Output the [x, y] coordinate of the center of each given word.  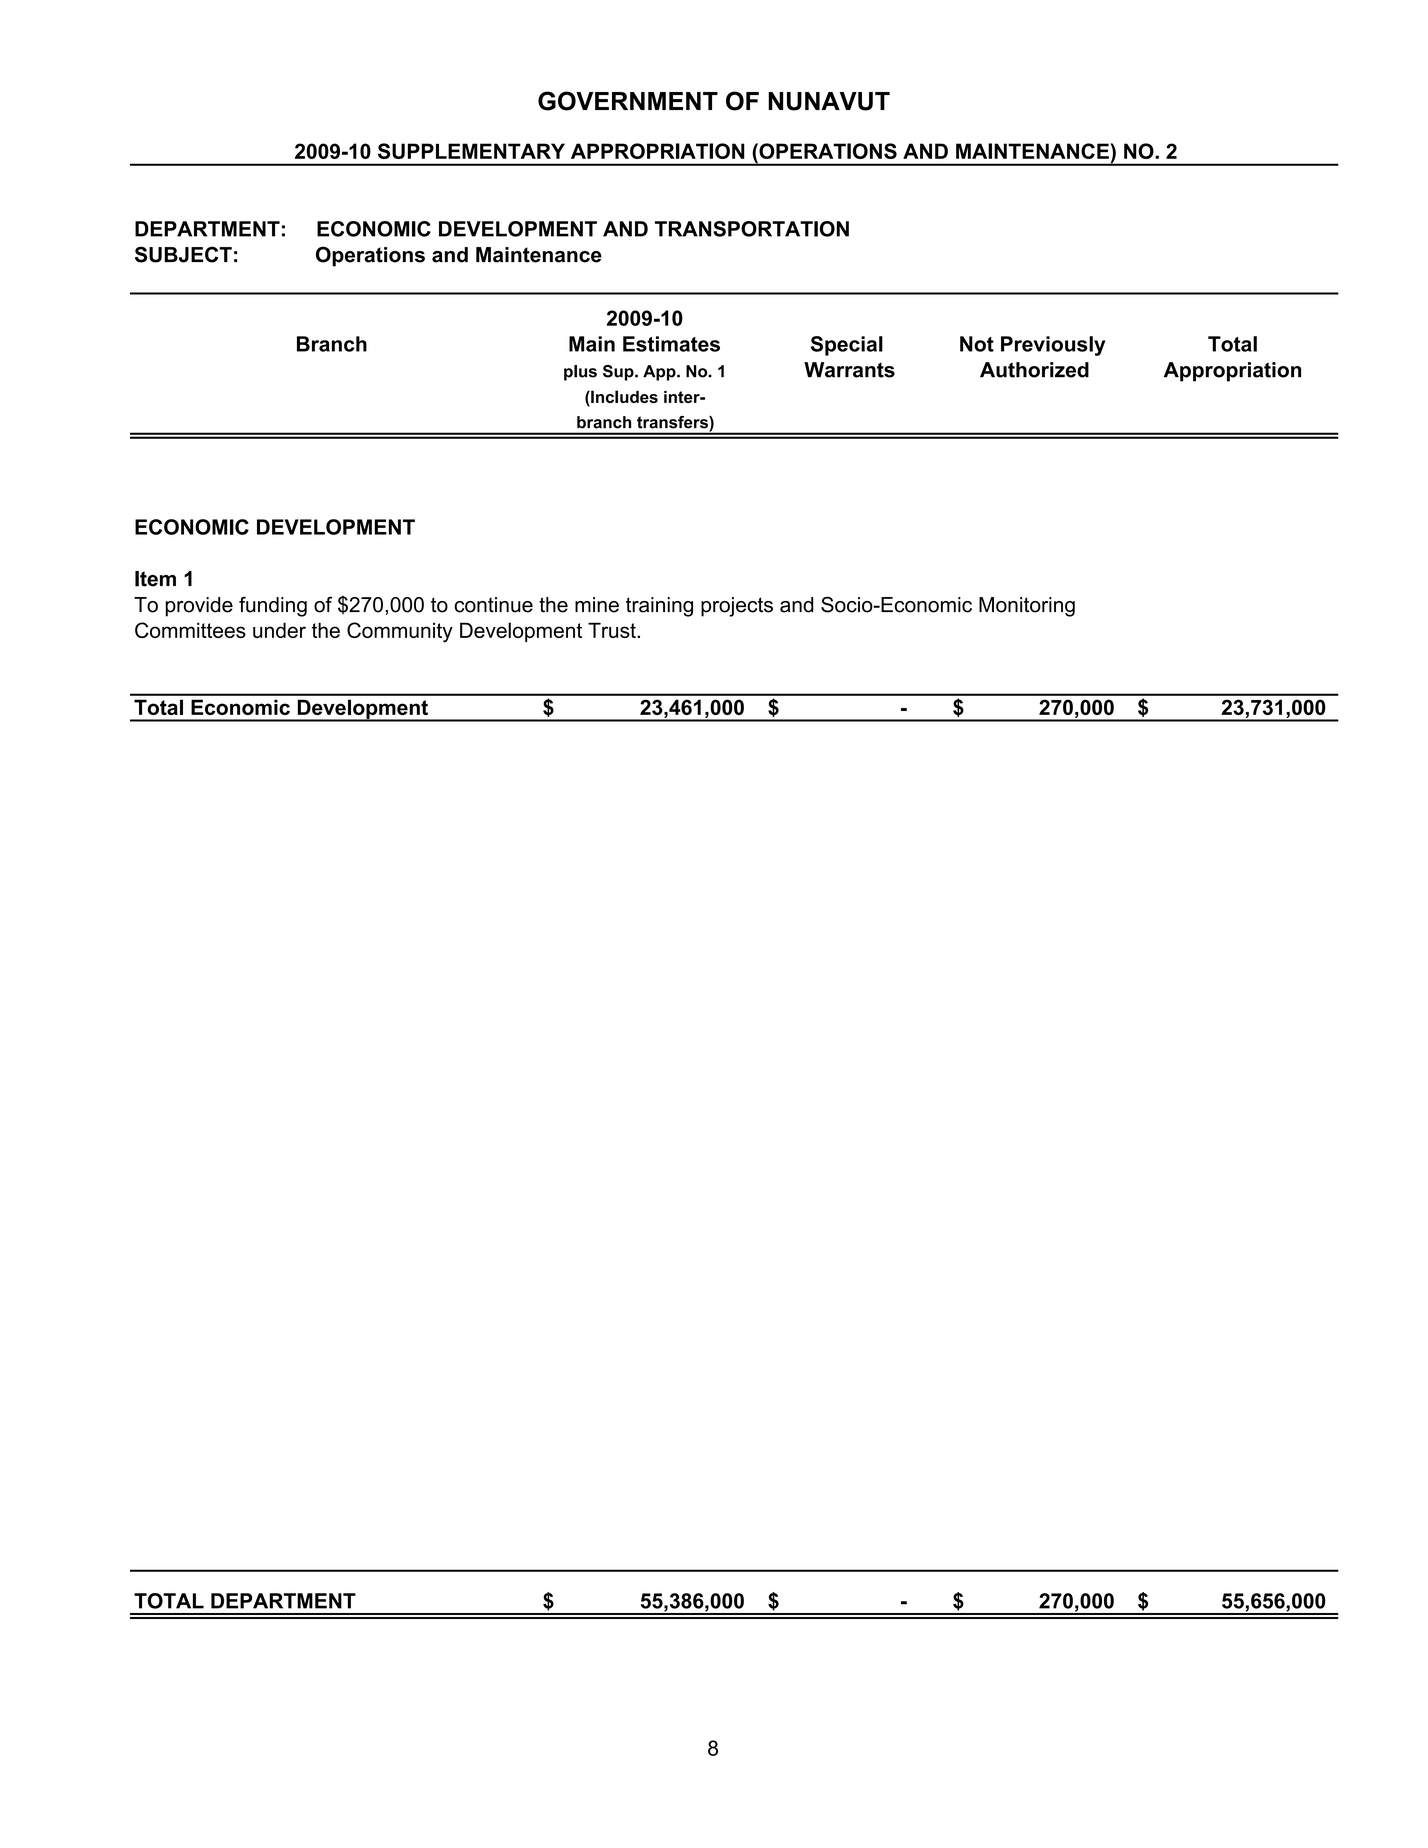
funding [273, 606]
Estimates [671, 344]
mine [597, 605]
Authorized [1034, 370]
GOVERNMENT [628, 101]
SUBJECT [183, 254]
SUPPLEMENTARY [471, 151]
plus [580, 373]
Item [155, 579]
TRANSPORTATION [752, 229]
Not [977, 344]
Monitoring [1027, 607]
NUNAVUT [829, 101]
